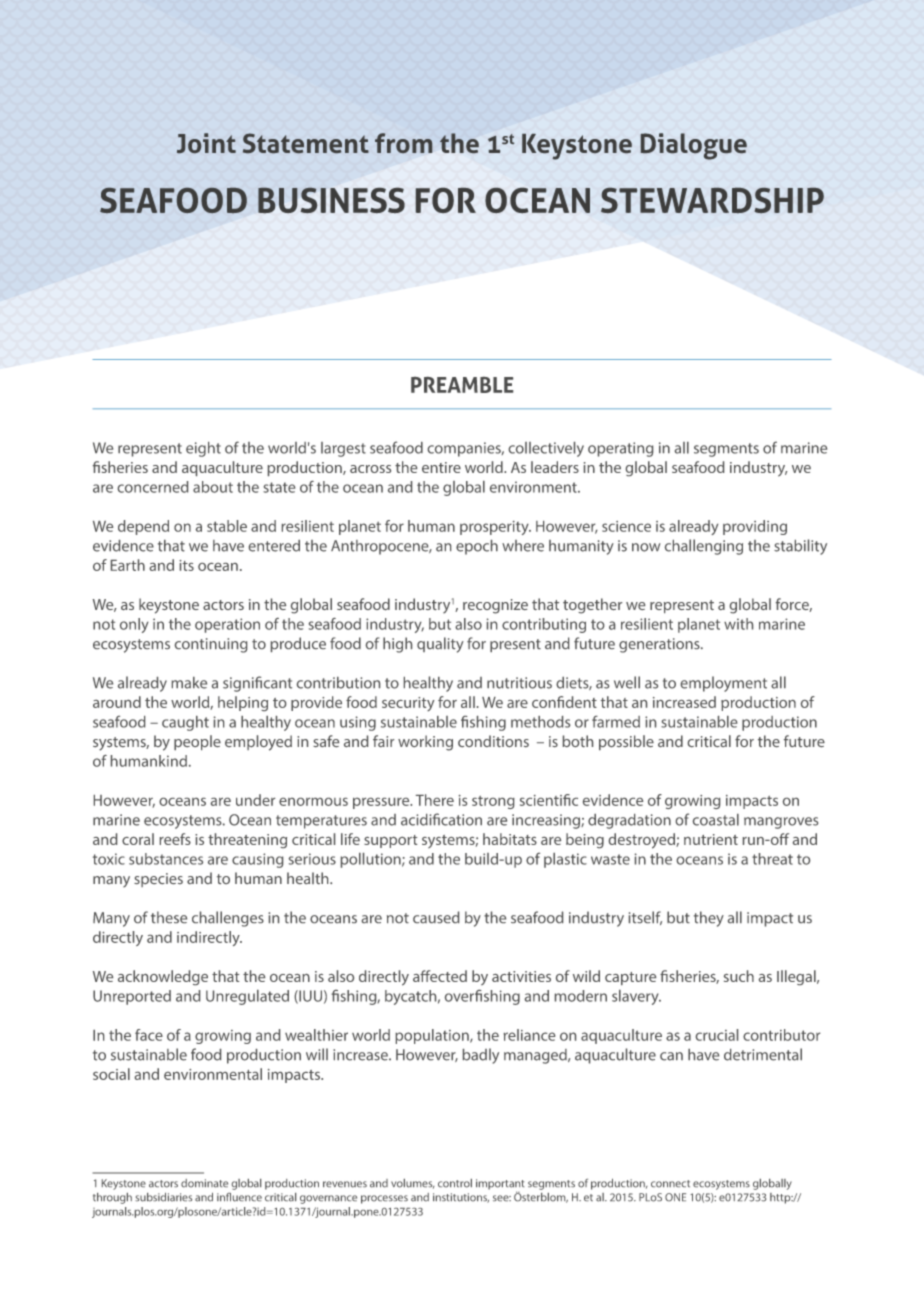 This document has width=924, height=1308. What do you see at coordinates (436, 917) in the document?
I see `caused` at bounding box center [436, 917].
